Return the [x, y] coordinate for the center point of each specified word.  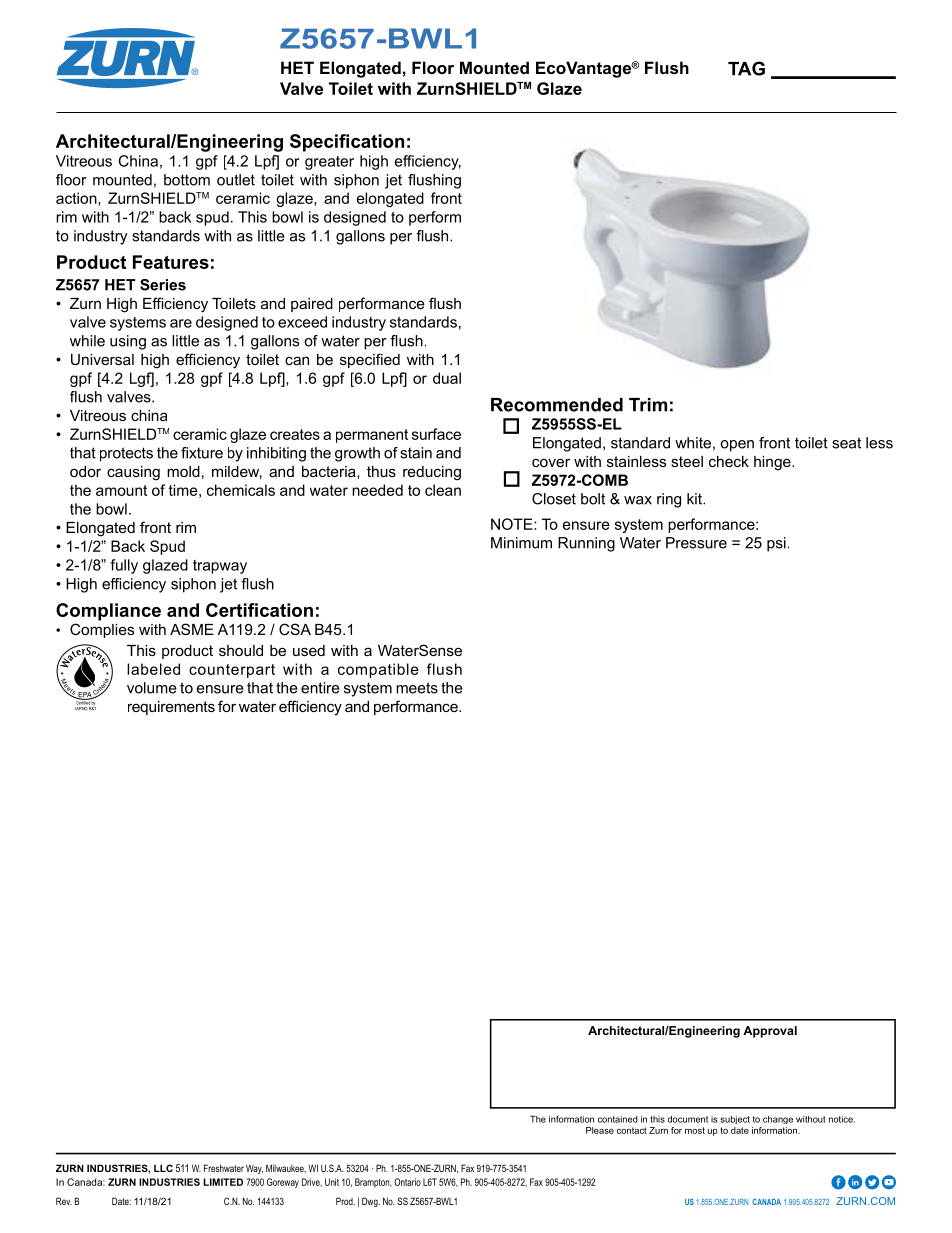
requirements [171, 708]
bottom [187, 180]
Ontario [407, 1182]
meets [417, 688]
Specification [347, 143]
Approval [770, 1032]
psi [776, 544]
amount [121, 490]
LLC [163, 1168]
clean [443, 490]
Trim [648, 405]
